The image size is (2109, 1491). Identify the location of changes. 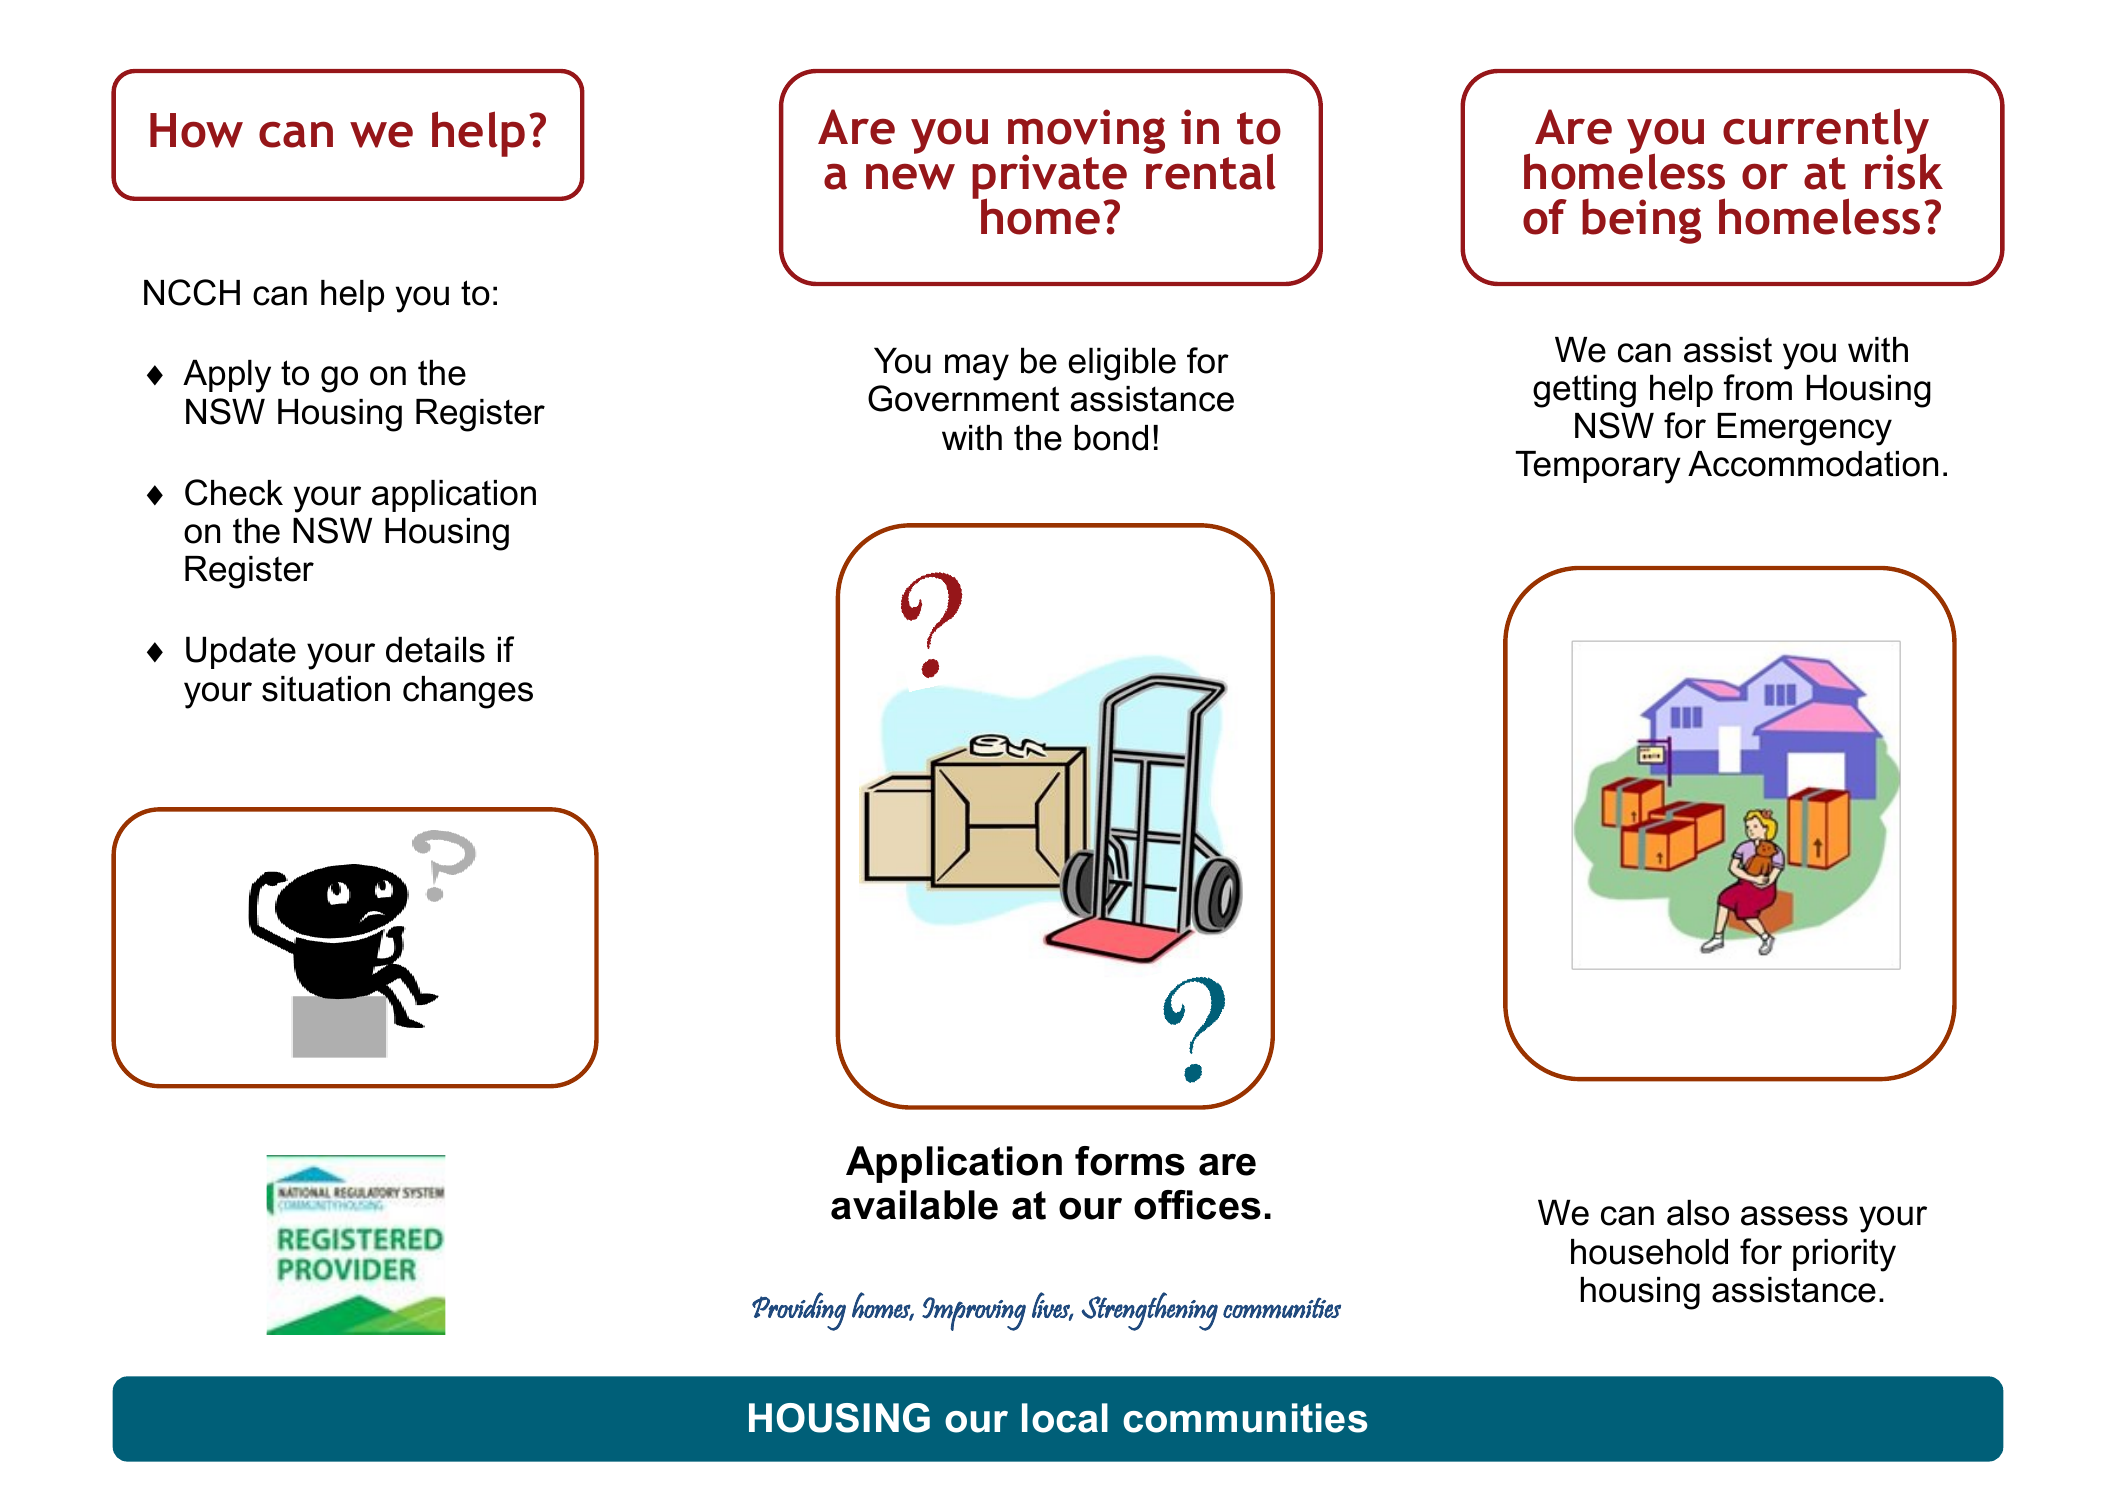
(468, 692).
